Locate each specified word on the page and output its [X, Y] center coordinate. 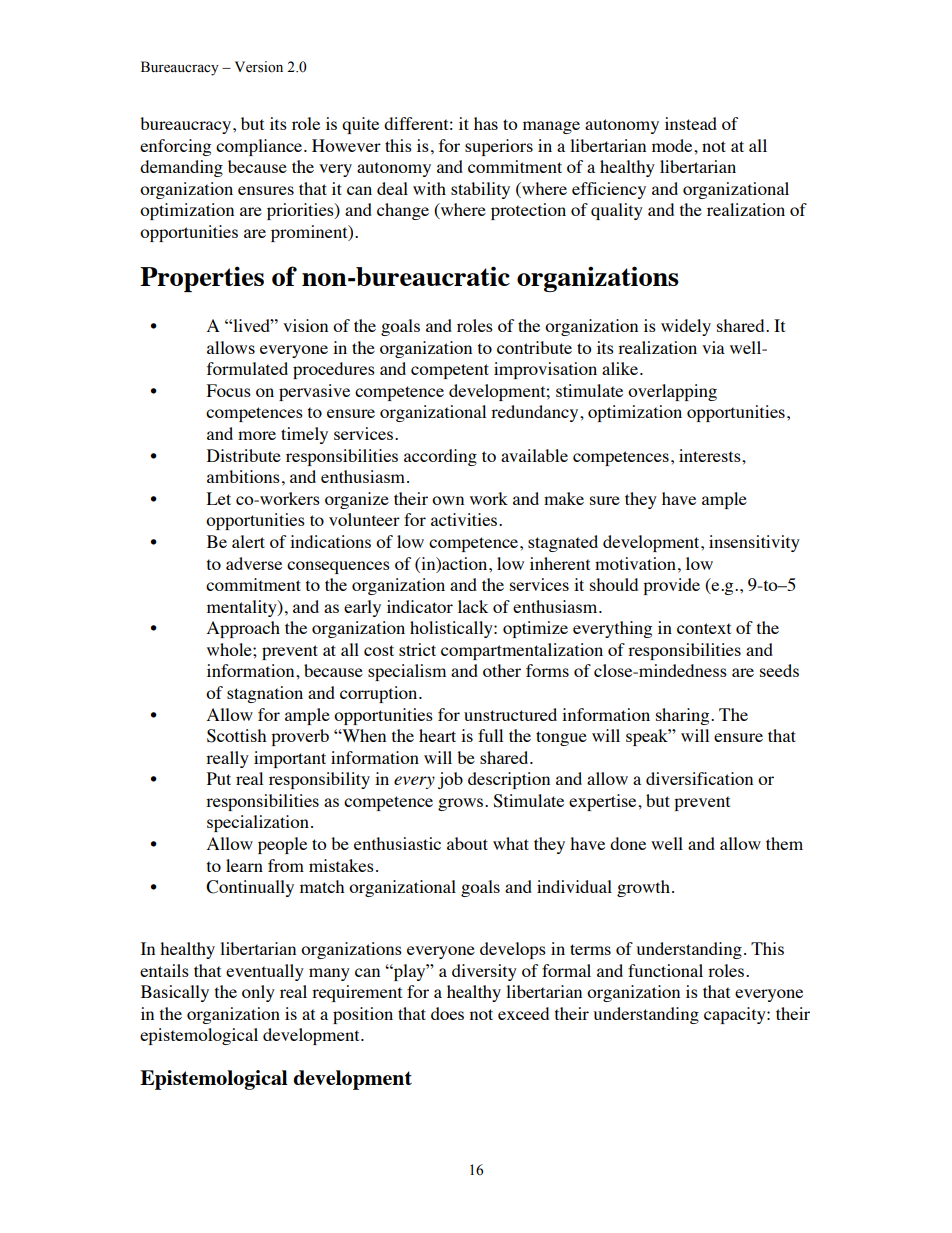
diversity [484, 972]
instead [691, 123]
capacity [736, 1015]
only [258, 993]
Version [259, 67]
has [486, 123]
